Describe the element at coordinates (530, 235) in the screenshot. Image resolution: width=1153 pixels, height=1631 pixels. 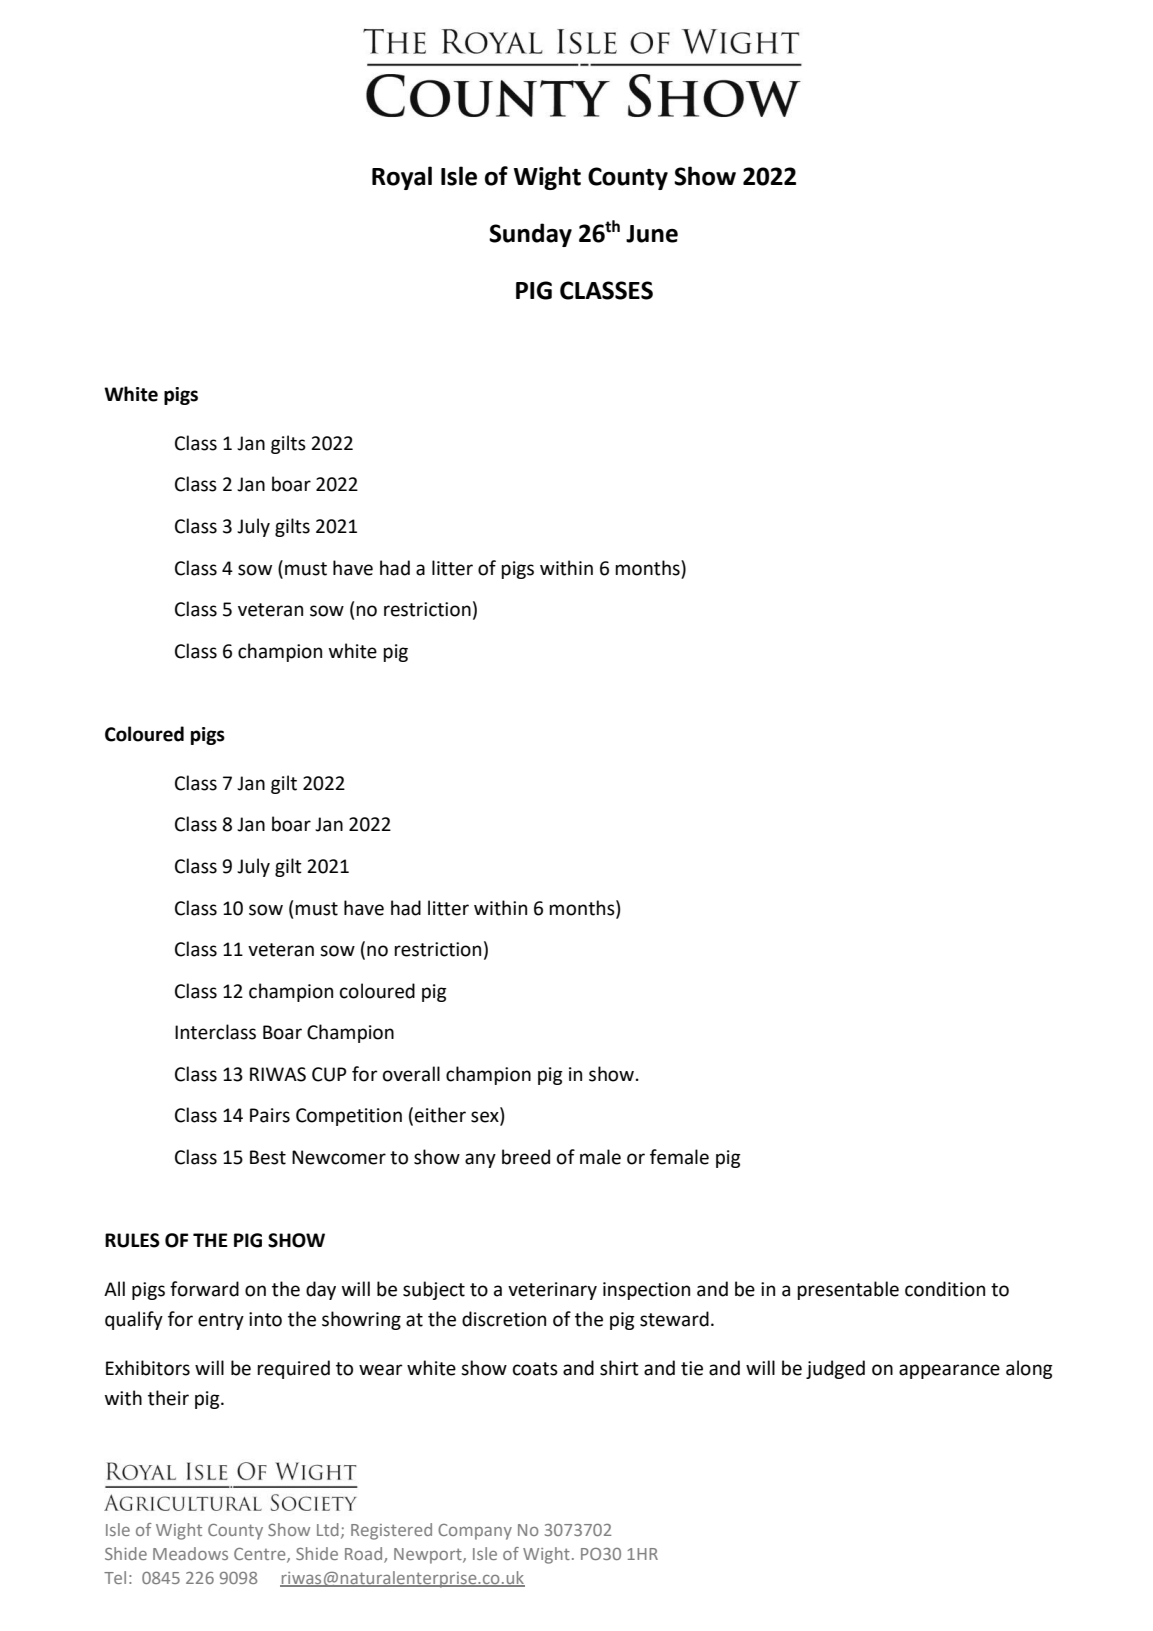
I see `Sunday` at that location.
